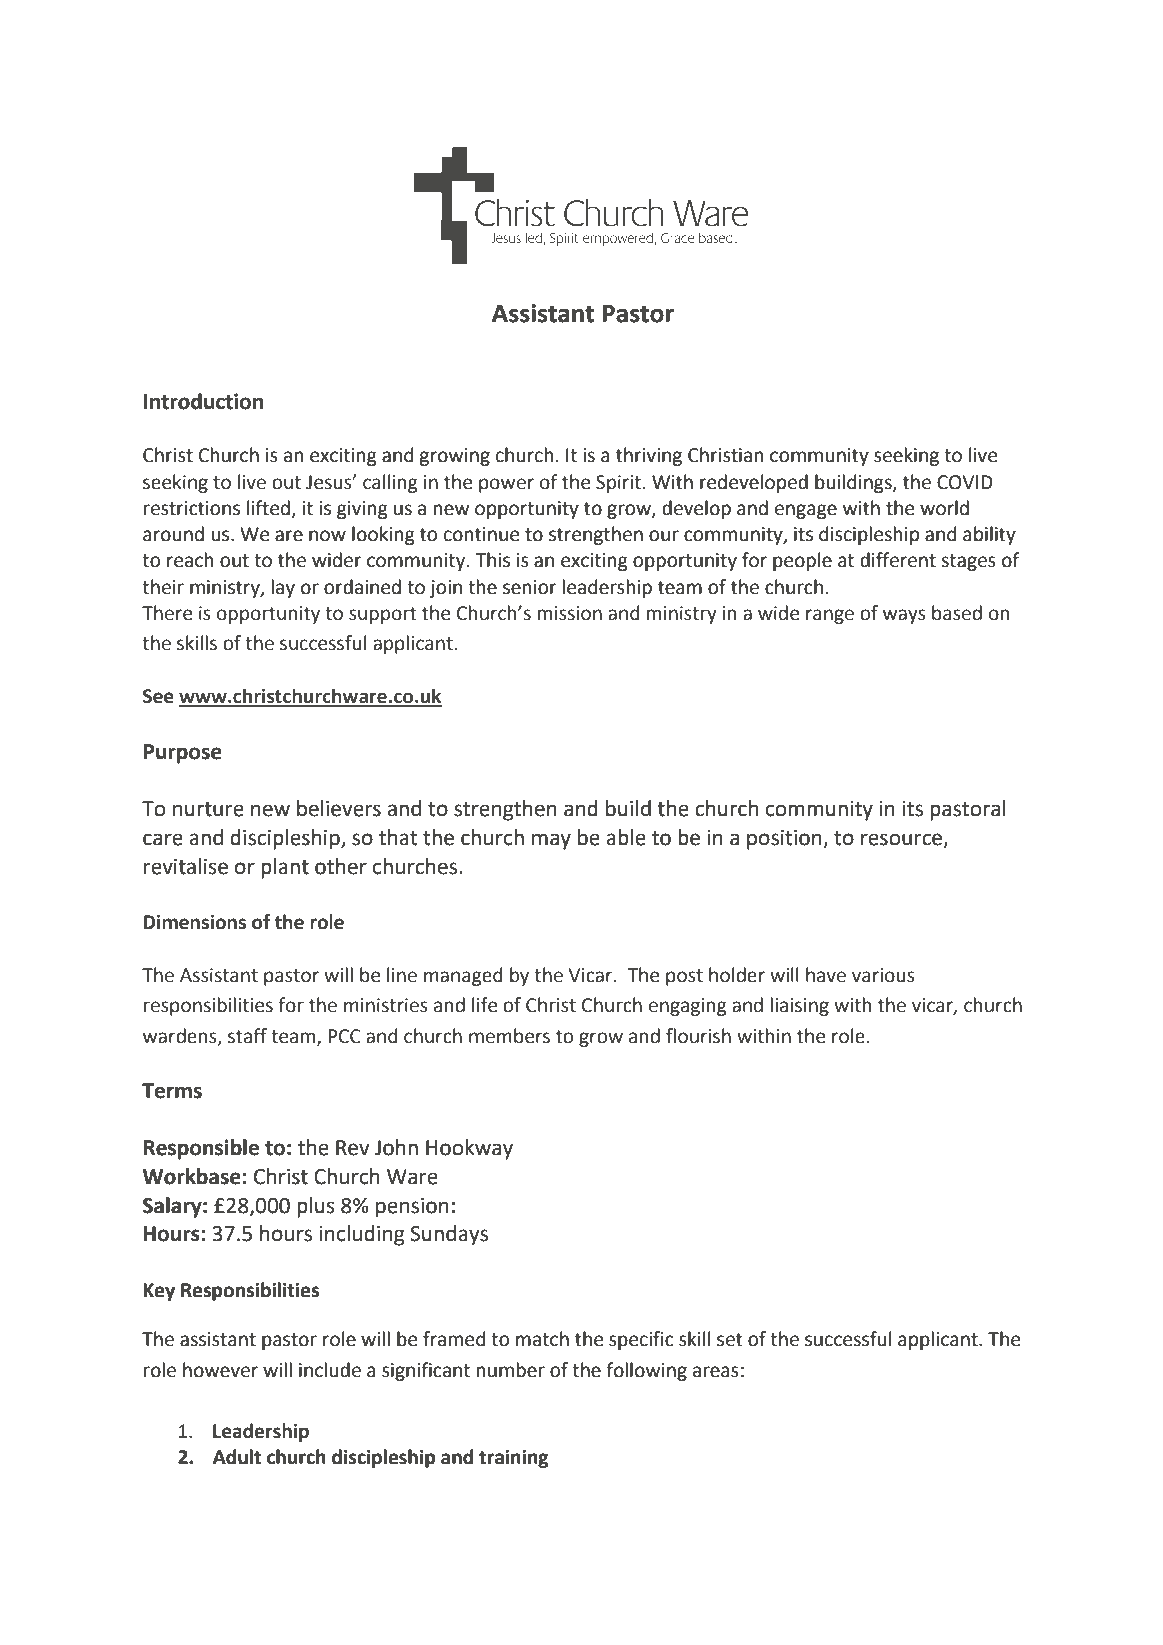  I want to click on COVID, so click(965, 482).
